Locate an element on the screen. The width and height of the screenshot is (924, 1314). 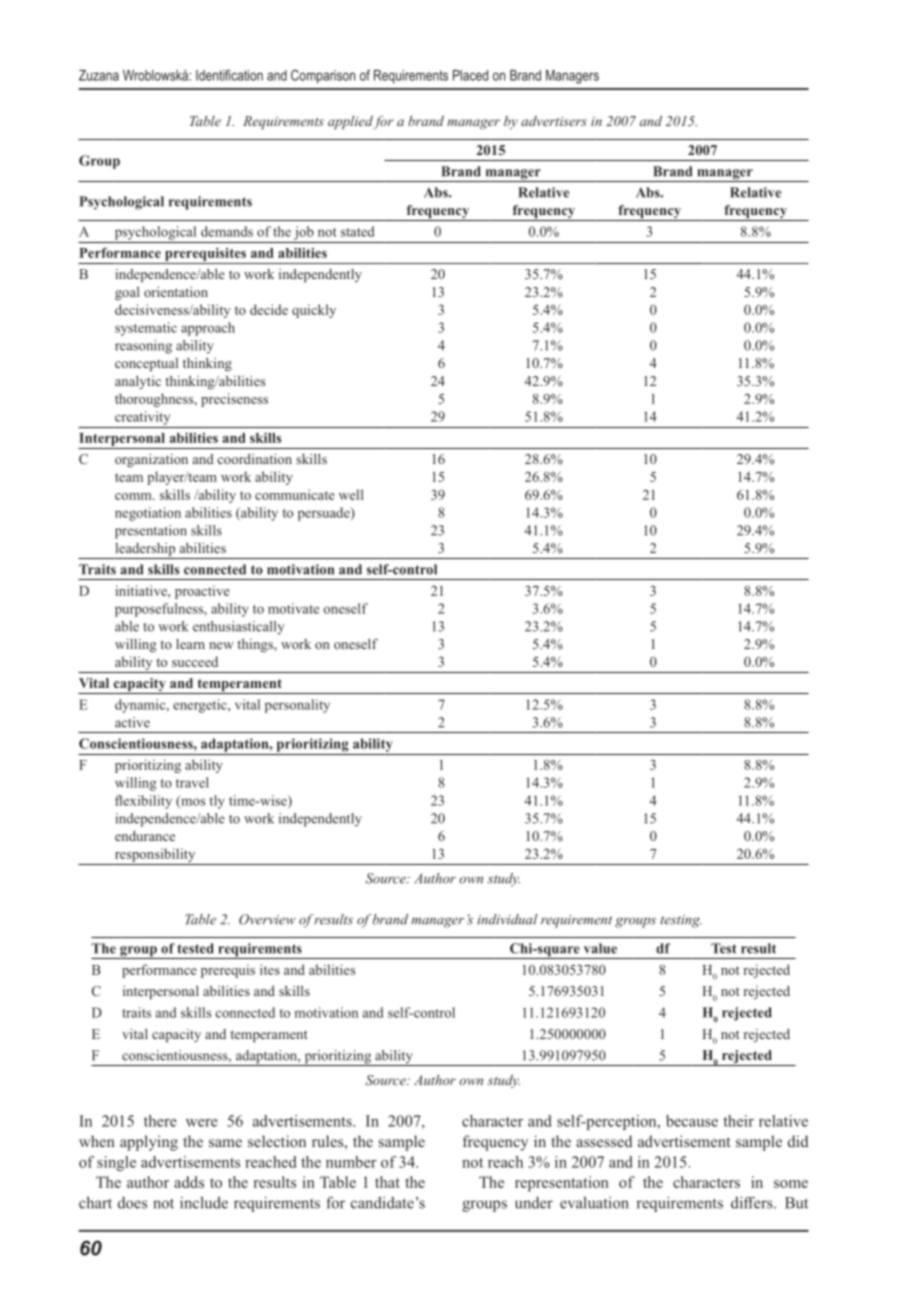
advertisers is located at coordinates (554, 121).
